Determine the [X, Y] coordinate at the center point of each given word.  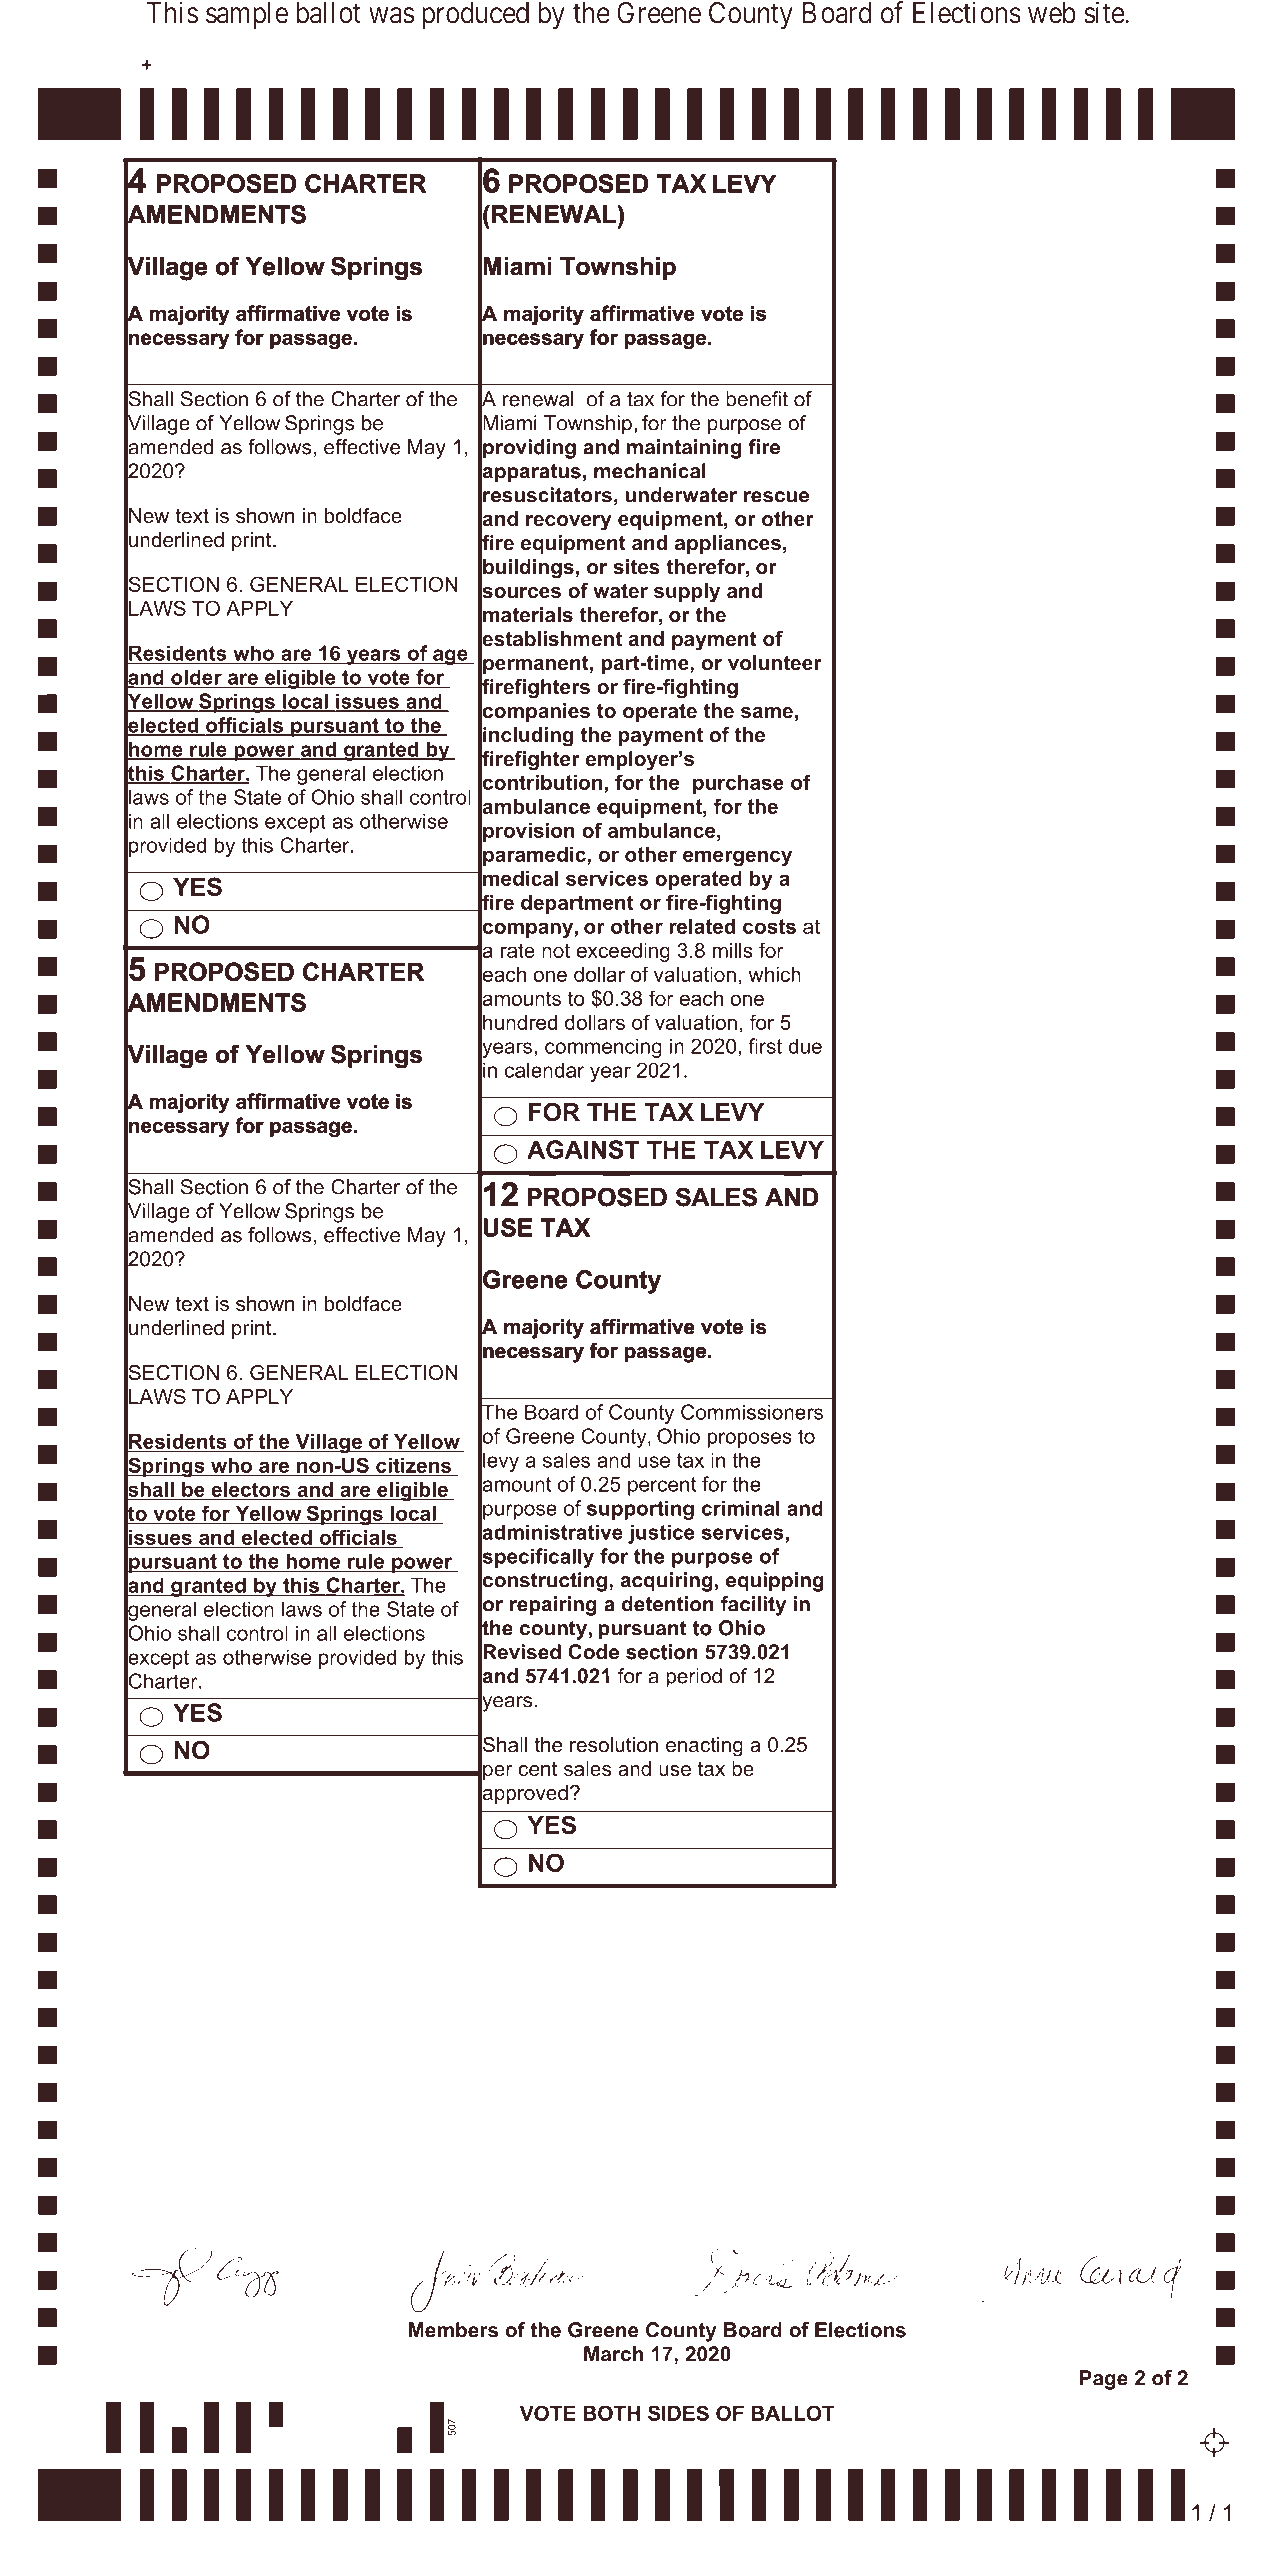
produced [475, 15]
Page [1104, 2380]
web [1052, 13]
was [392, 15]
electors [251, 1490]
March [613, 2354]
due [805, 1046]
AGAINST [583, 1149]
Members [453, 2330]
